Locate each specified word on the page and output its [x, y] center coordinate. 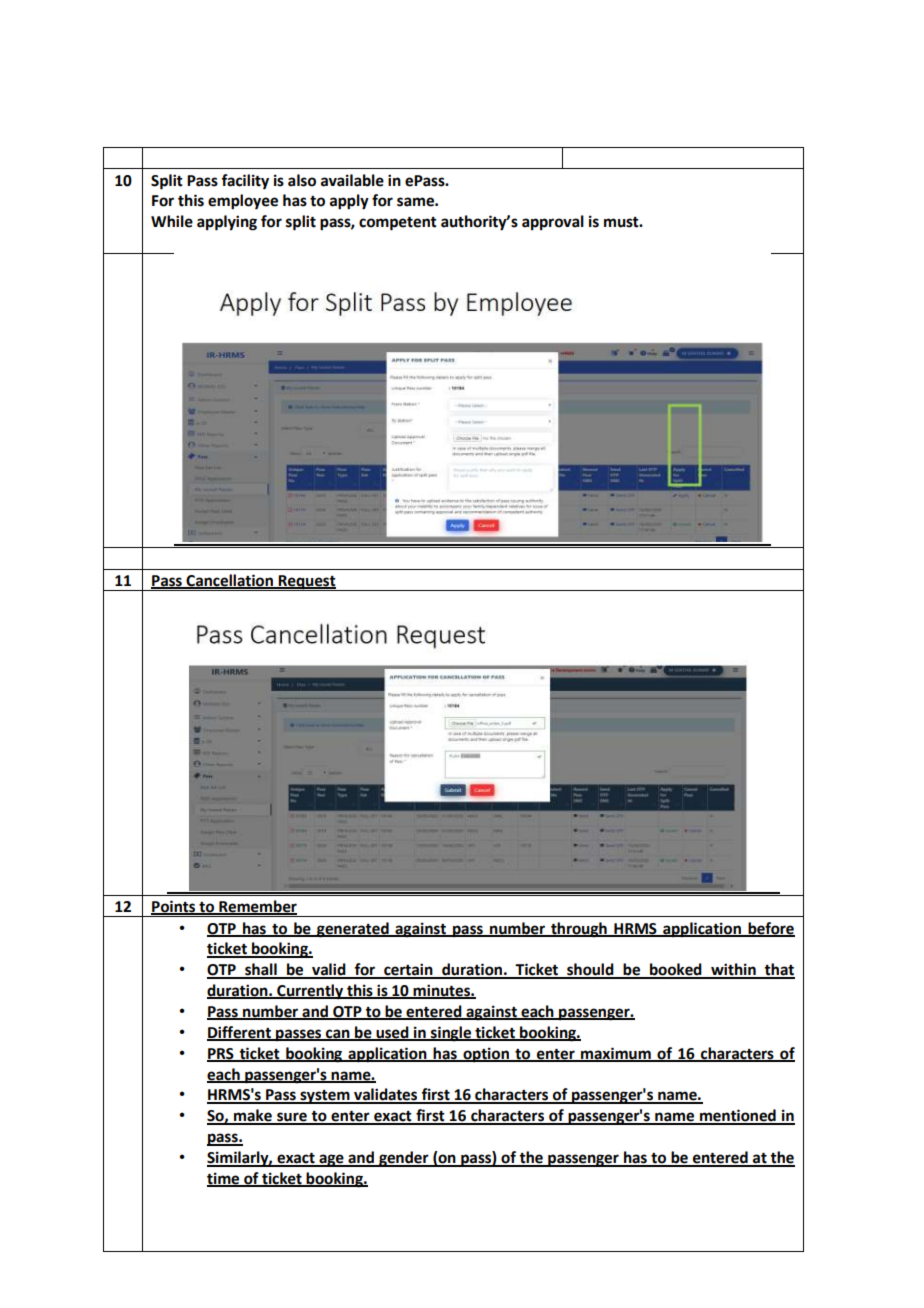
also [302, 180]
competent [398, 224]
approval [553, 223]
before [770, 929]
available [352, 180]
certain [408, 970]
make [253, 1116]
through [579, 930]
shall [261, 970]
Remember [257, 907]
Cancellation [229, 581]
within [733, 970]
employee [243, 202]
